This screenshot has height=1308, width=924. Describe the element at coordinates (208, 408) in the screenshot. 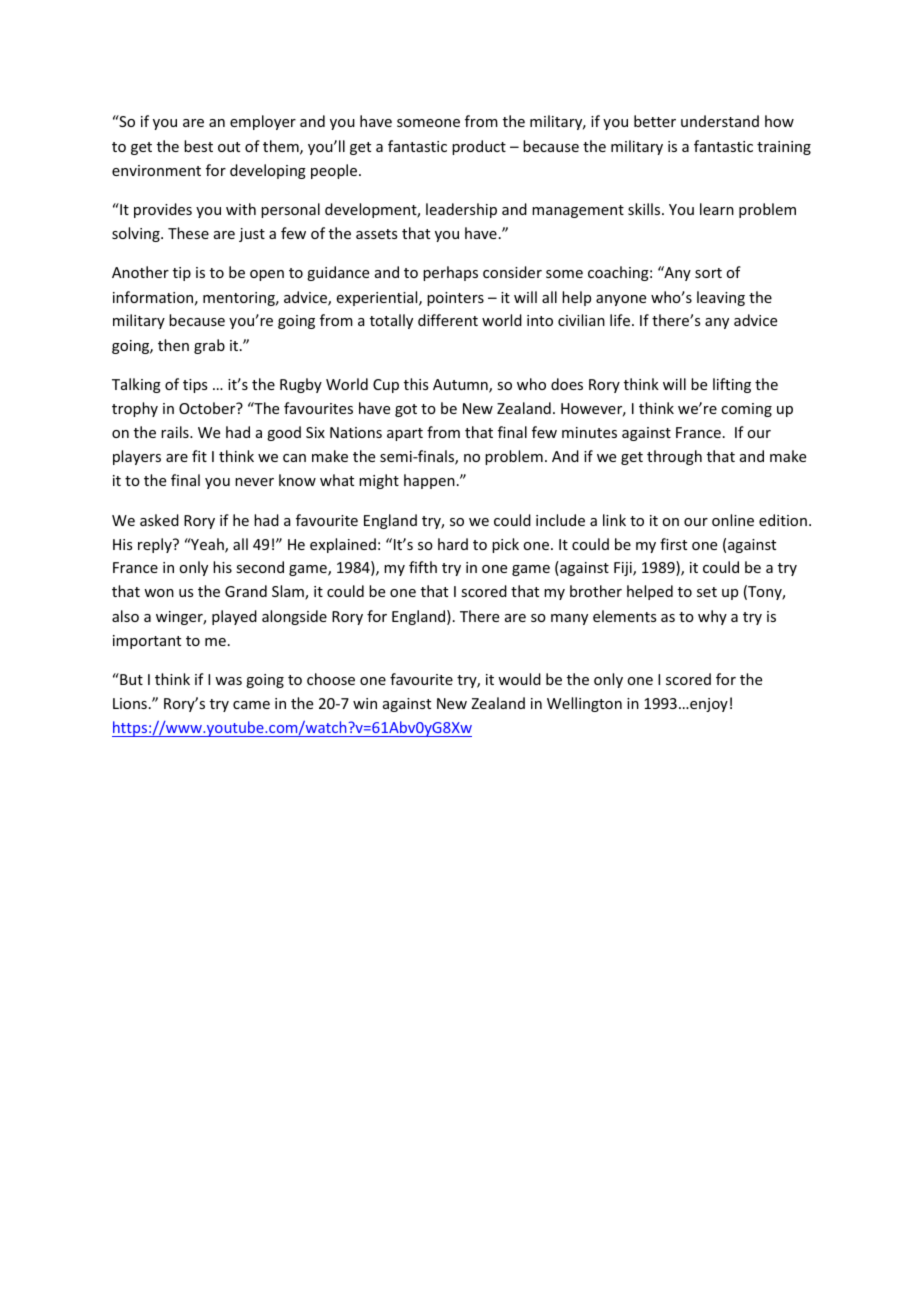

I see `October` at that location.
